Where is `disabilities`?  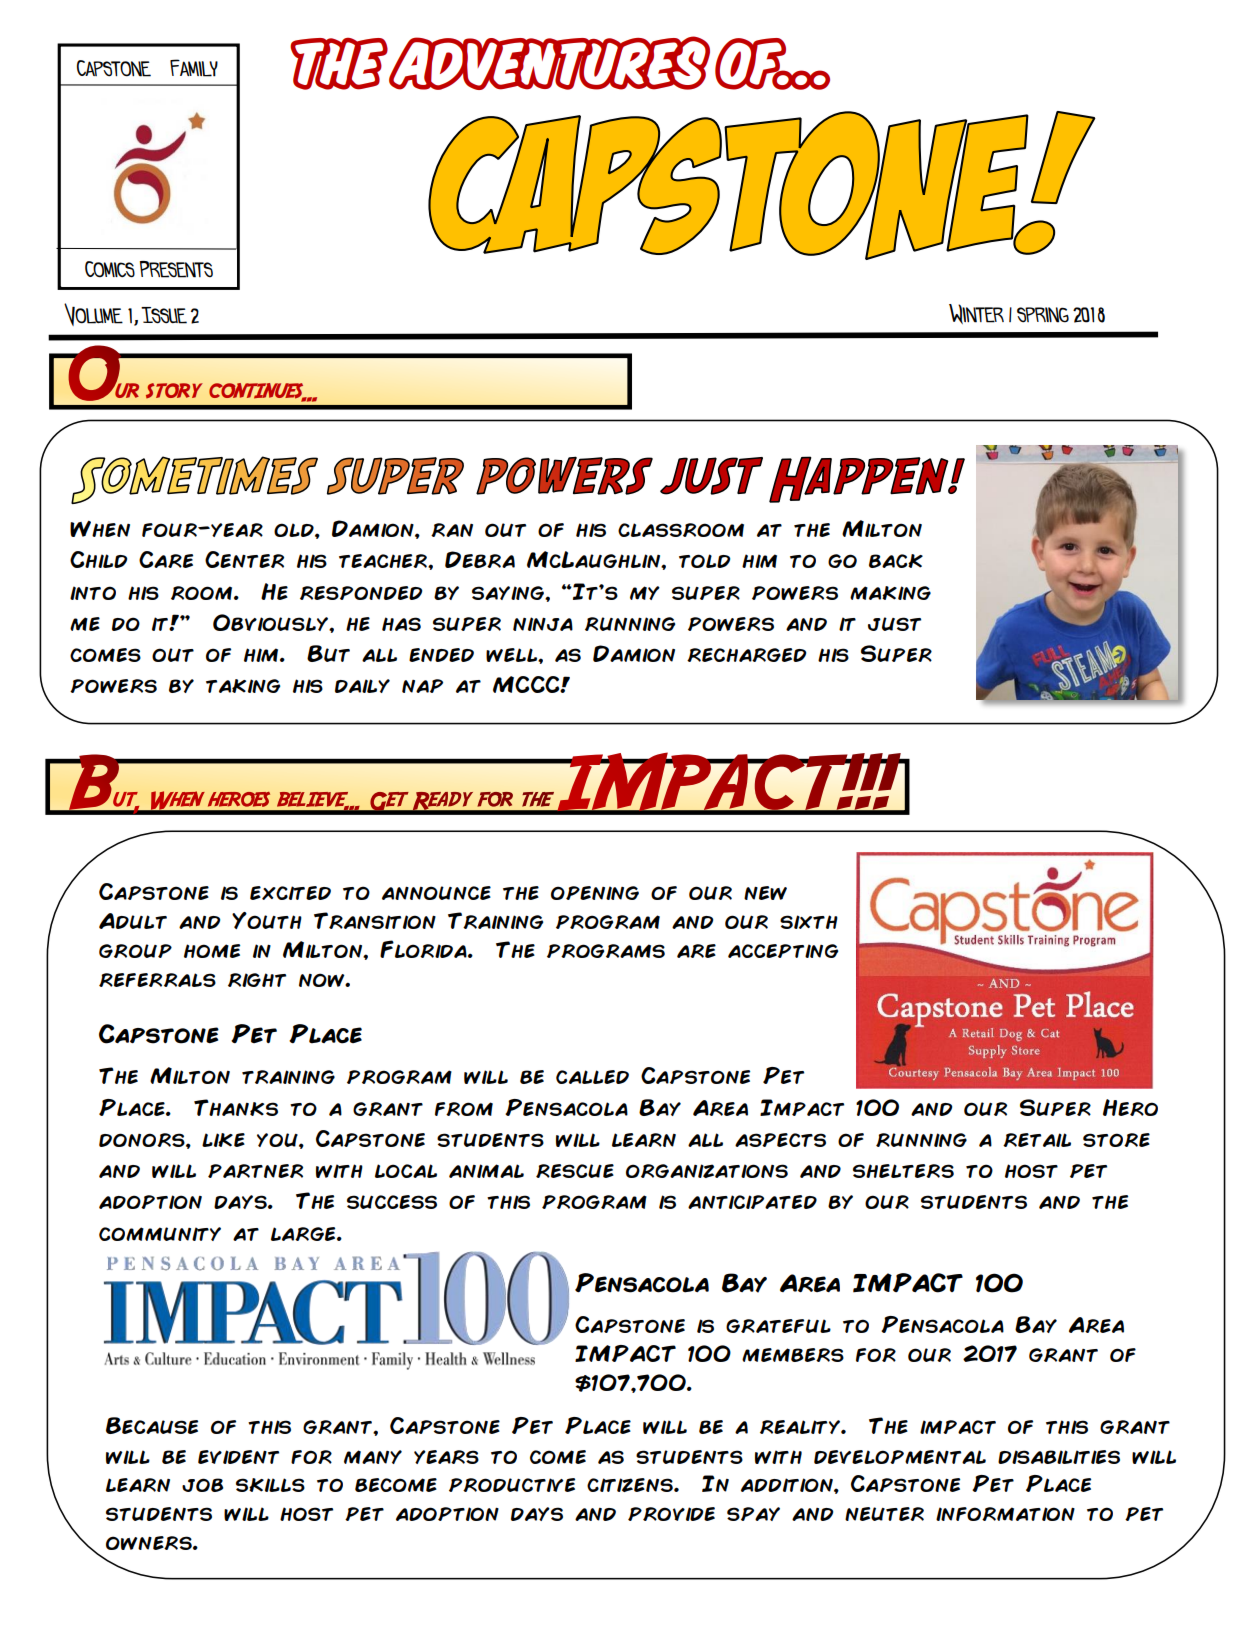
disabilities is located at coordinates (1059, 1457).
